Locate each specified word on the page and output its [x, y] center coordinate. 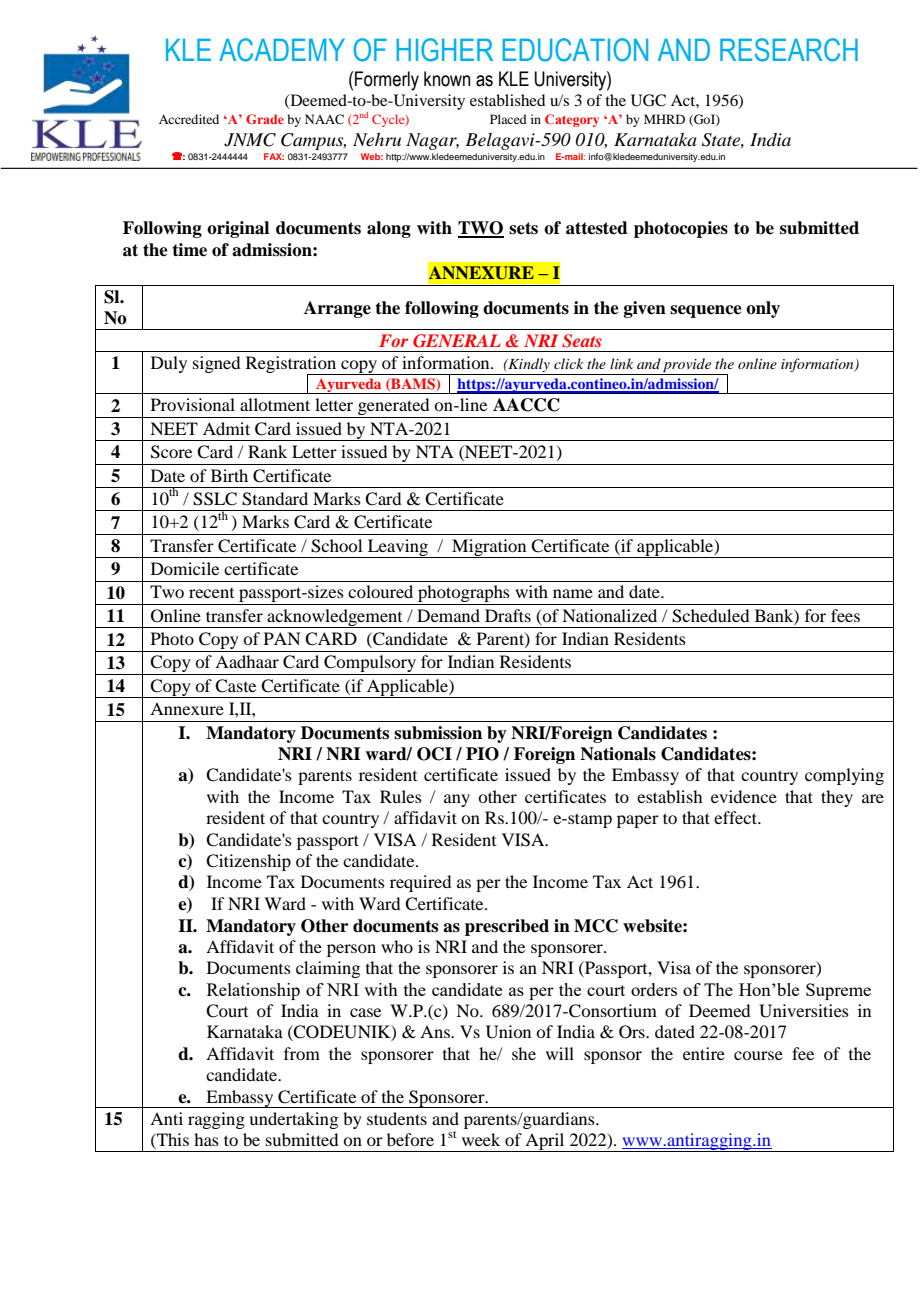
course [758, 1055]
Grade [265, 119]
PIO [482, 754]
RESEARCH [789, 50]
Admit [226, 428]
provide [687, 365]
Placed [508, 119]
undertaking [293, 1120]
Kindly [528, 365]
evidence [744, 796]
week [481, 1139]
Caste [235, 686]
